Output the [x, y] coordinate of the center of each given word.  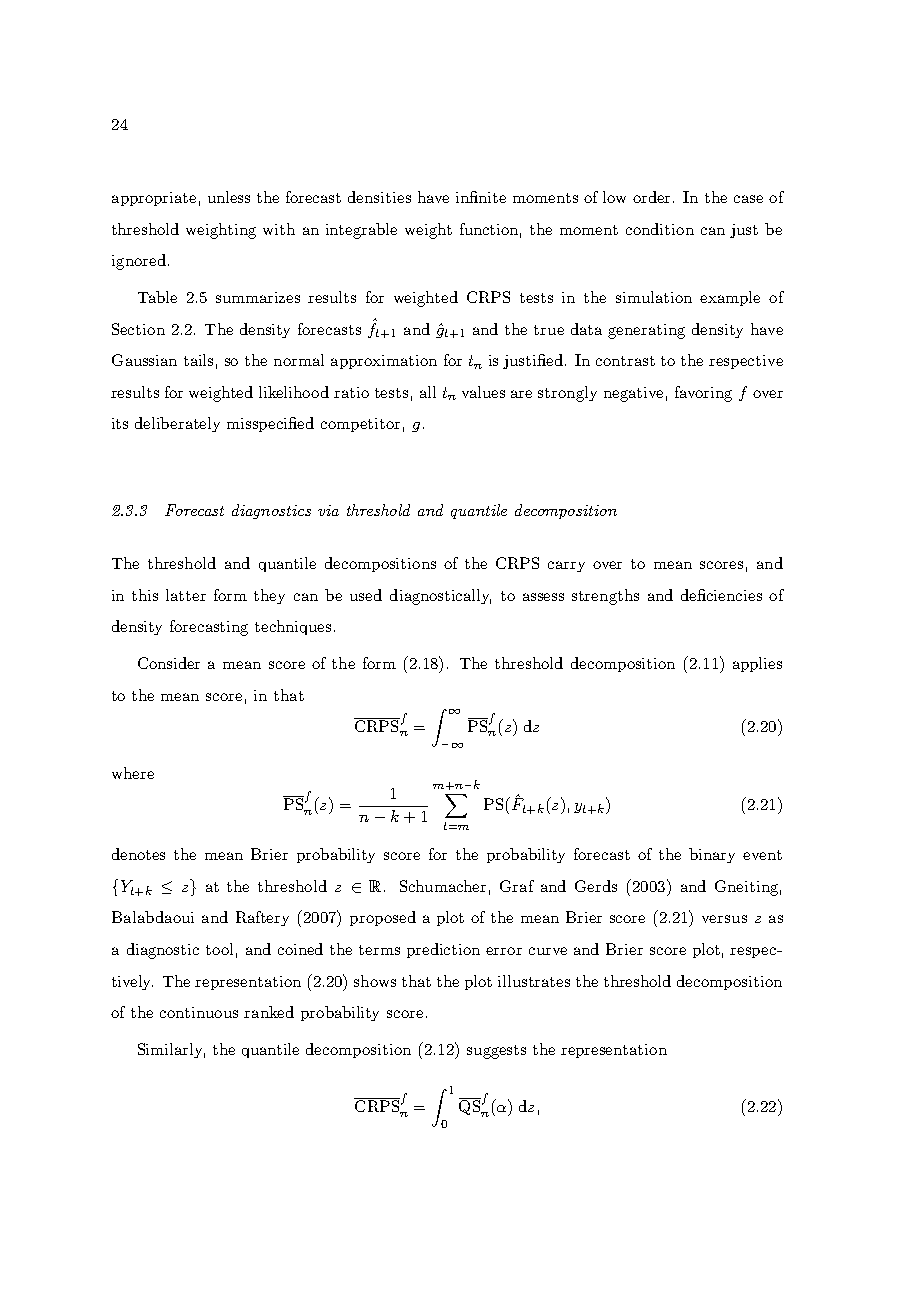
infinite [481, 197]
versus [724, 919]
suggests [496, 1052]
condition [660, 229]
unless [229, 197]
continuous [199, 1012]
